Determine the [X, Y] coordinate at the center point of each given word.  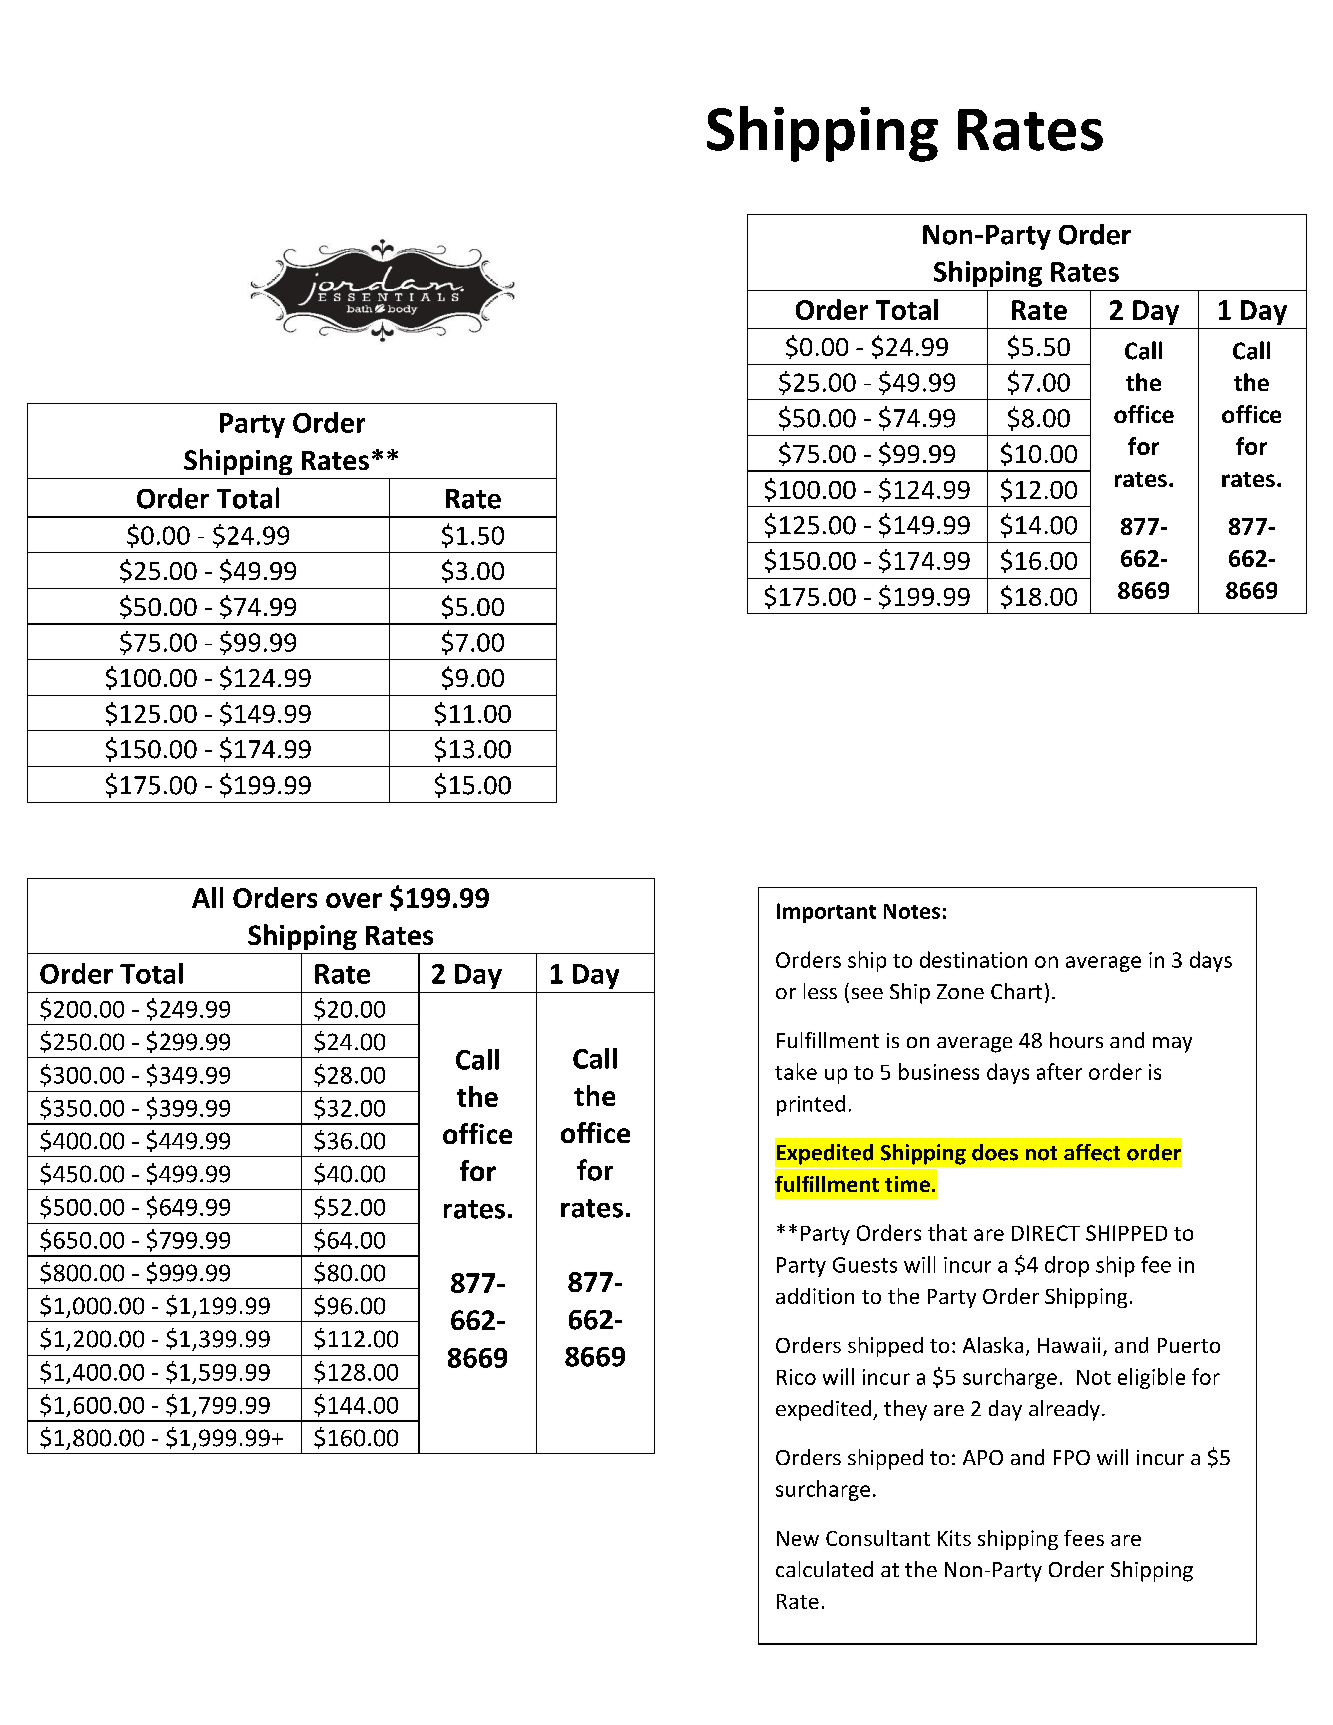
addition [815, 1296]
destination [973, 959]
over [354, 900]
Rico [796, 1377]
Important [826, 913]
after [1059, 1071]
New [798, 1538]
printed [811, 1105]
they [905, 1410]
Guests [865, 1265]
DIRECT [1046, 1233]
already [1064, 1410]
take [796, 1071]
